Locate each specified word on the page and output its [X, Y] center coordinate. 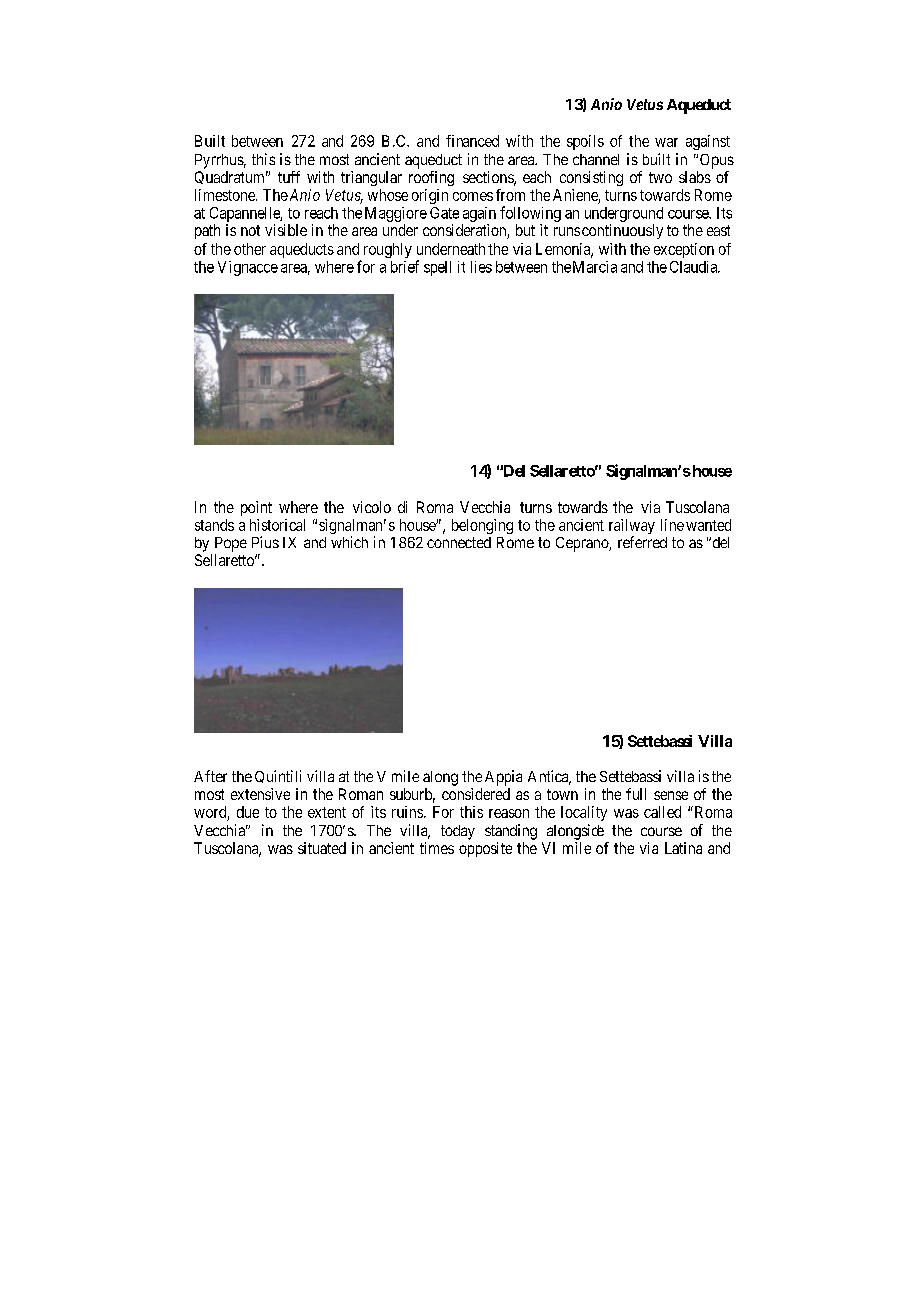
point [256, 508]
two [660, 177]
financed [472, 141]
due [248, 812]
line [672, 525]
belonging [482, 526]
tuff [289, 177]
